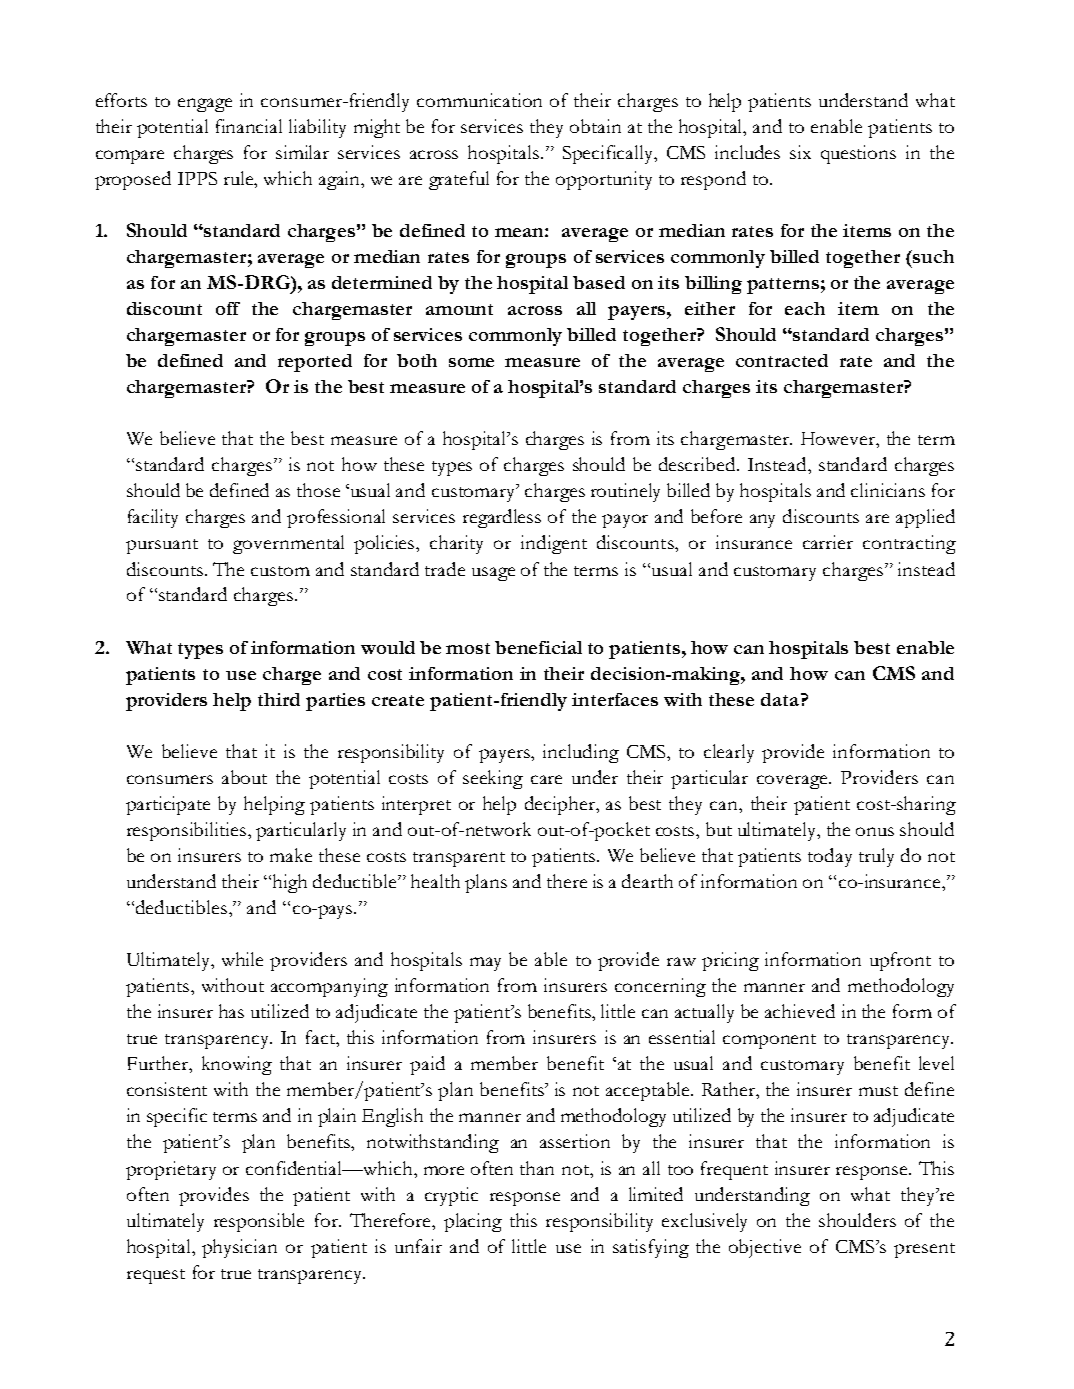 The width and height of the screenshot is (1074, 1389). Describe the element at coordinates (485, 964) in the screenshot. I see `may` at that location.
